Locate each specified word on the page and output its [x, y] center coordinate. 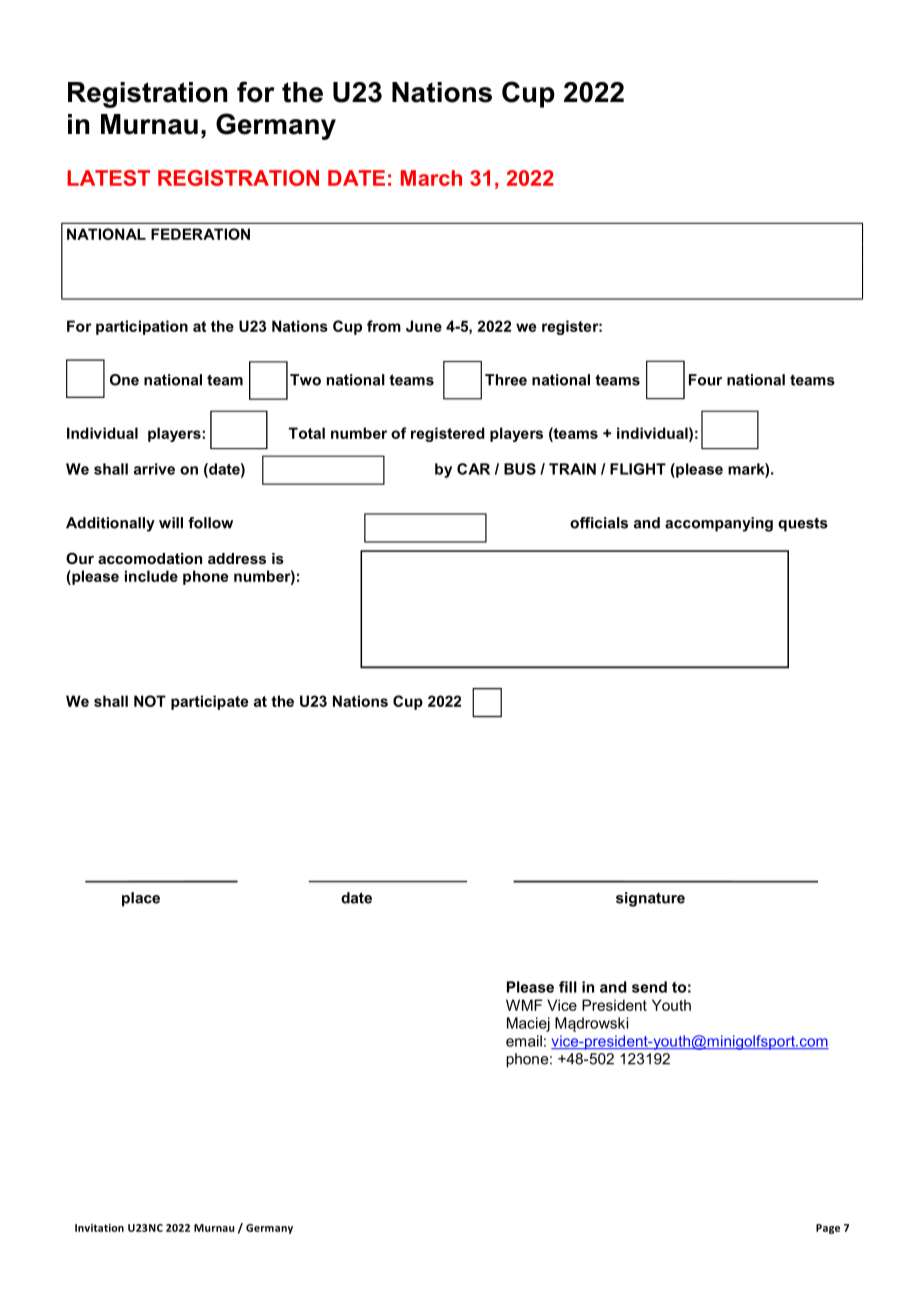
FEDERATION [200, 234]
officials [599, 523]
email [524, 1041]
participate [209, 702]
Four [705, 380]
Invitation [99, 1228]
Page [828, 1229]
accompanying [719, 524]
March [431, 178]
